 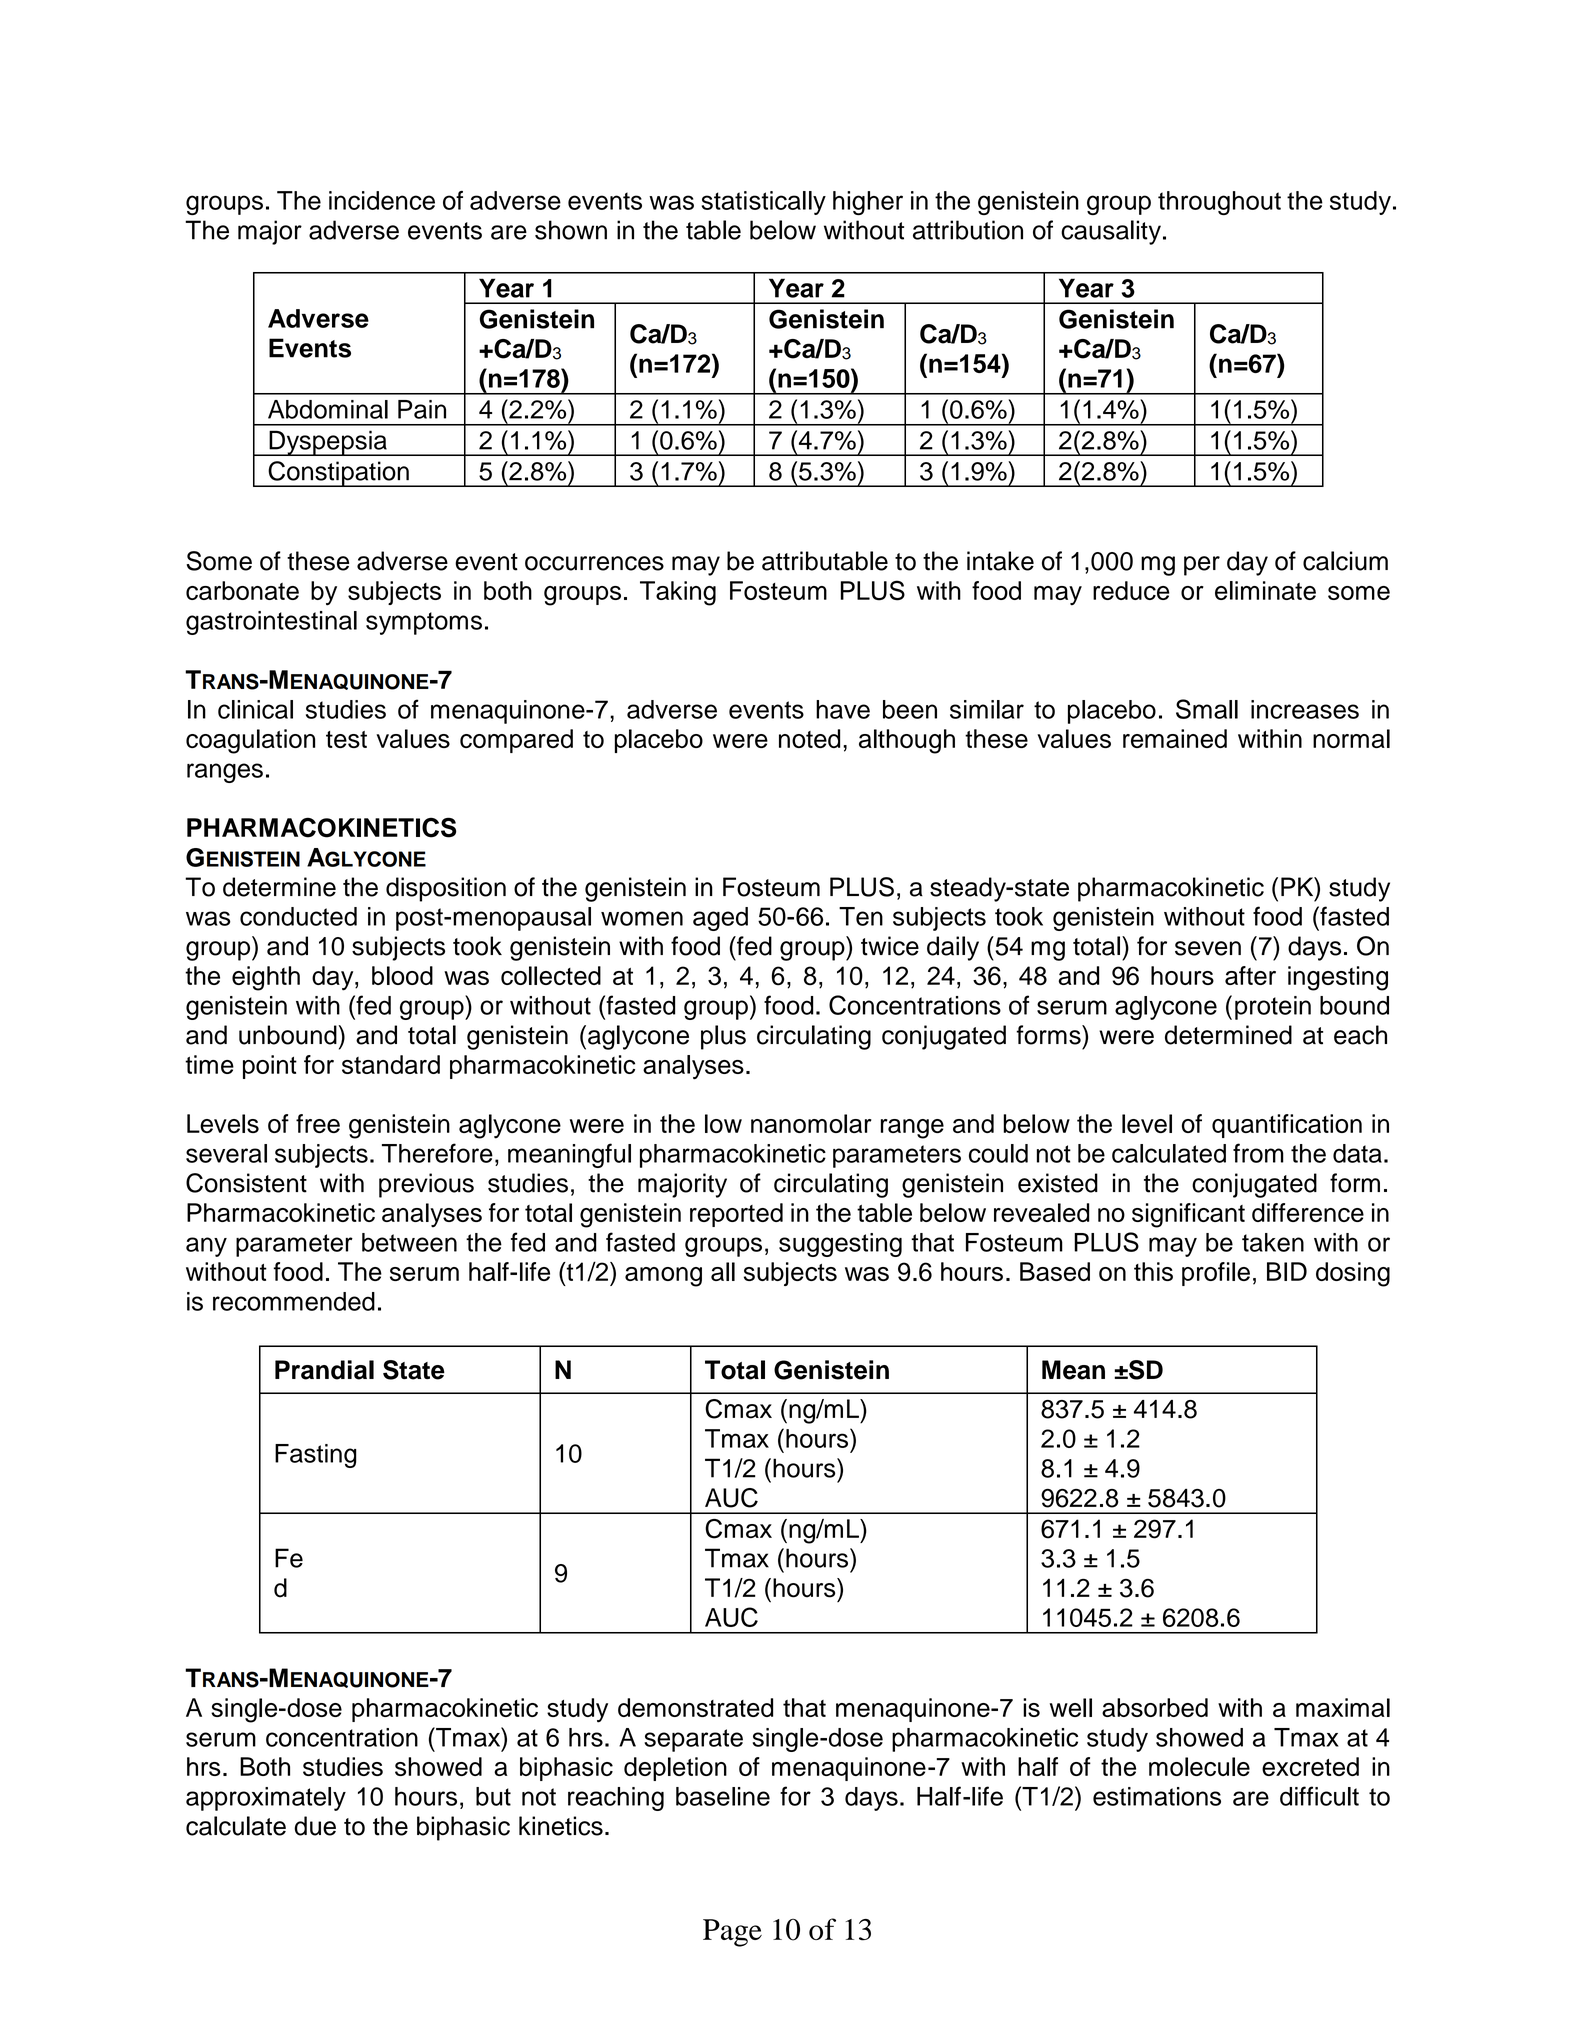 What do you see at coordinates (1273, 1008) in the screenshot?
I see `protein` at bounding box center [1273, 1008].
